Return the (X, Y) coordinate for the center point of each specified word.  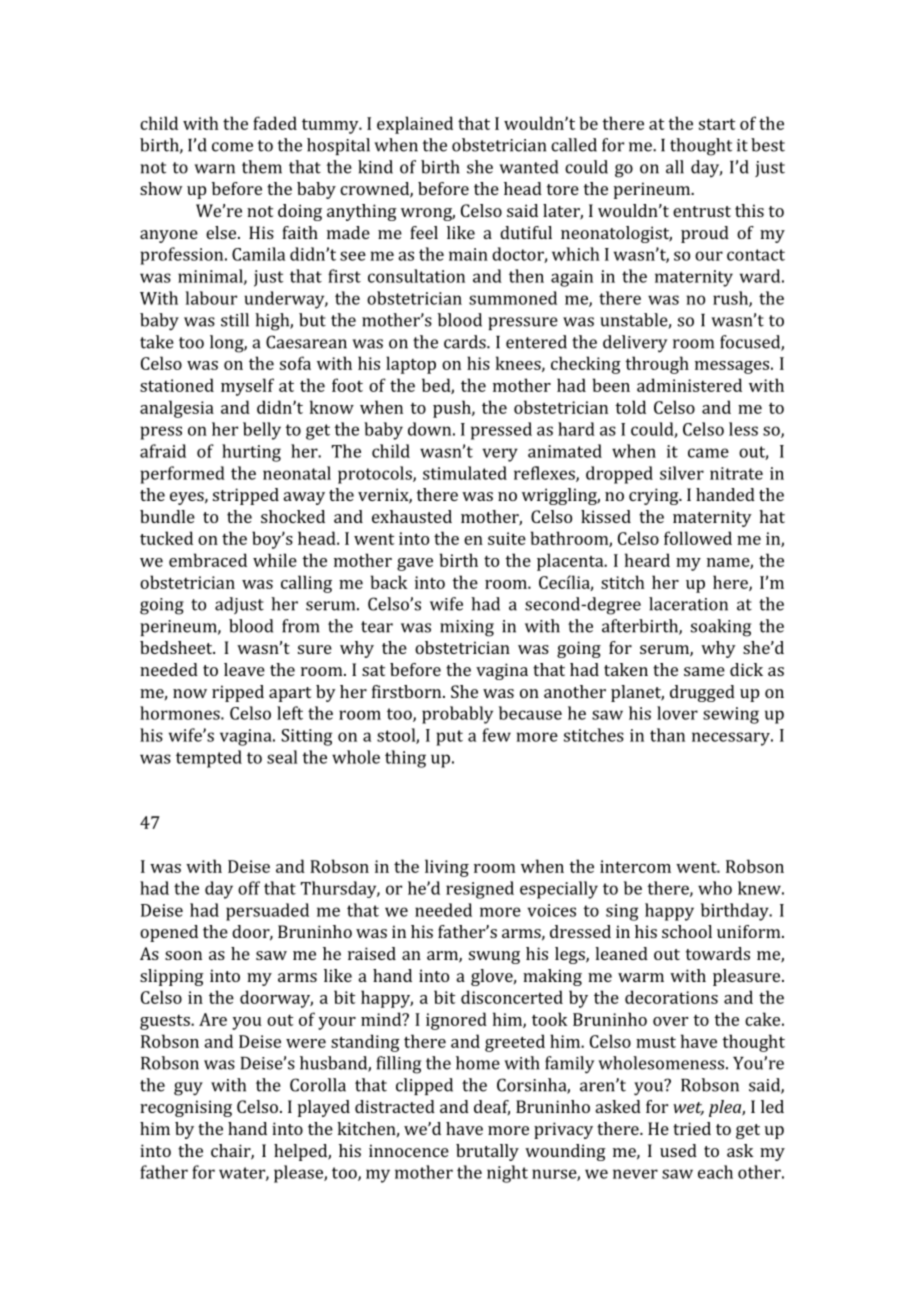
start (717, 124)
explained (415, 125)
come (232, 147)
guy (188, 1089)
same (704, 671)
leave (244, 669)
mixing (467, 628)
